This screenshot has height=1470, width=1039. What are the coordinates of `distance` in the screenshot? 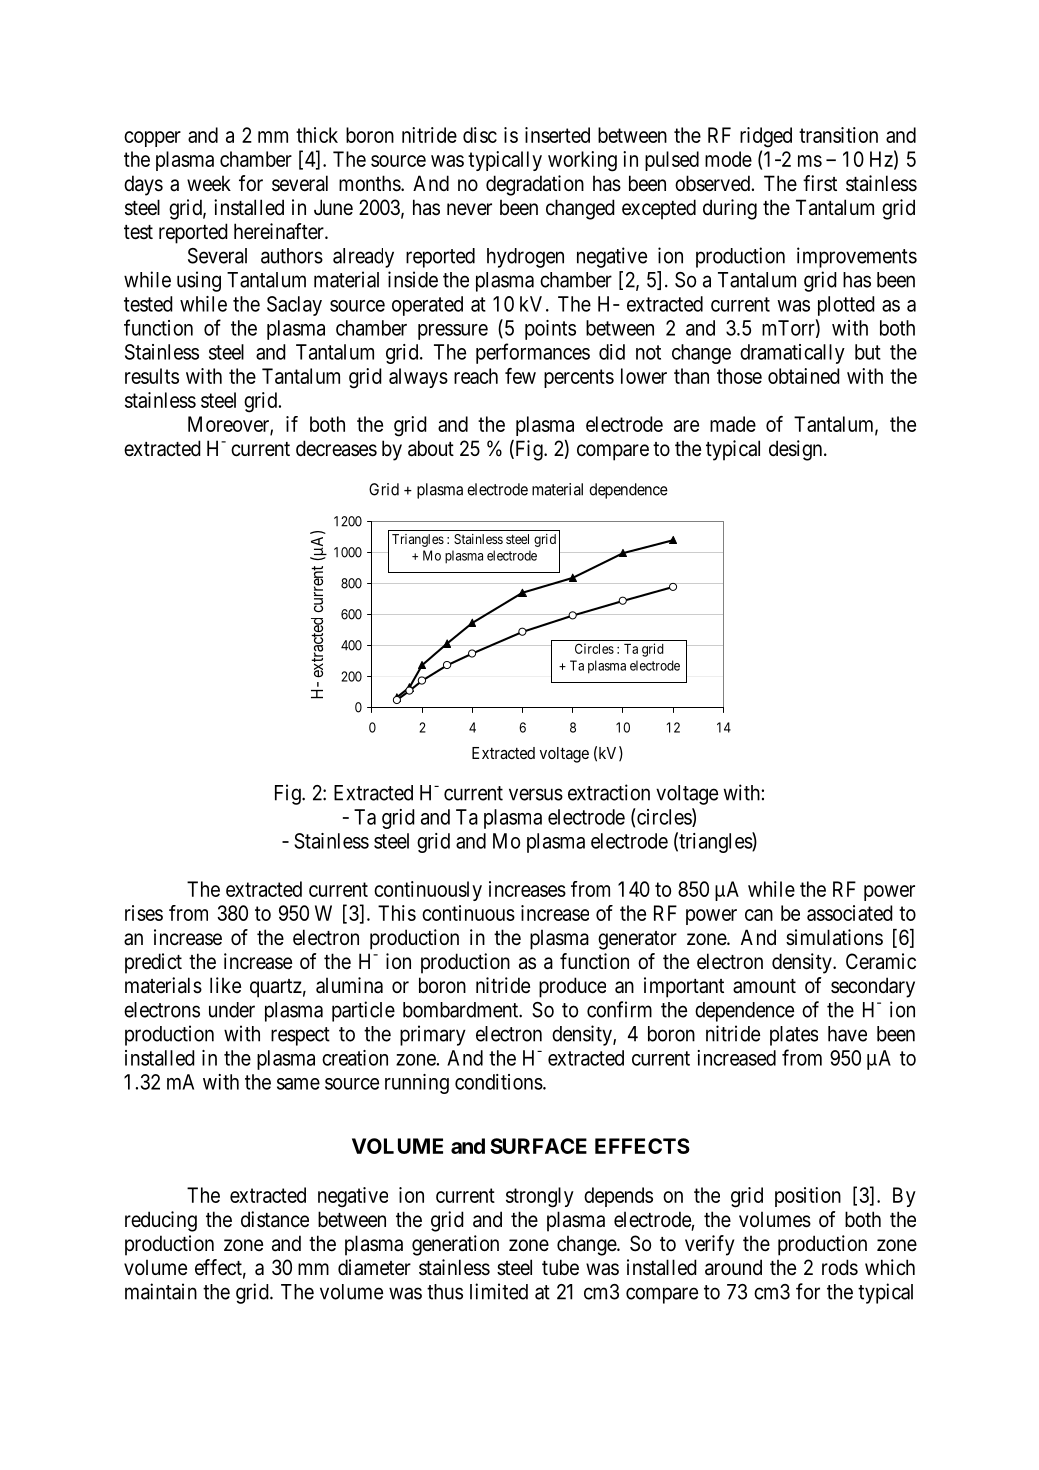 It's located at (275, 1219).
